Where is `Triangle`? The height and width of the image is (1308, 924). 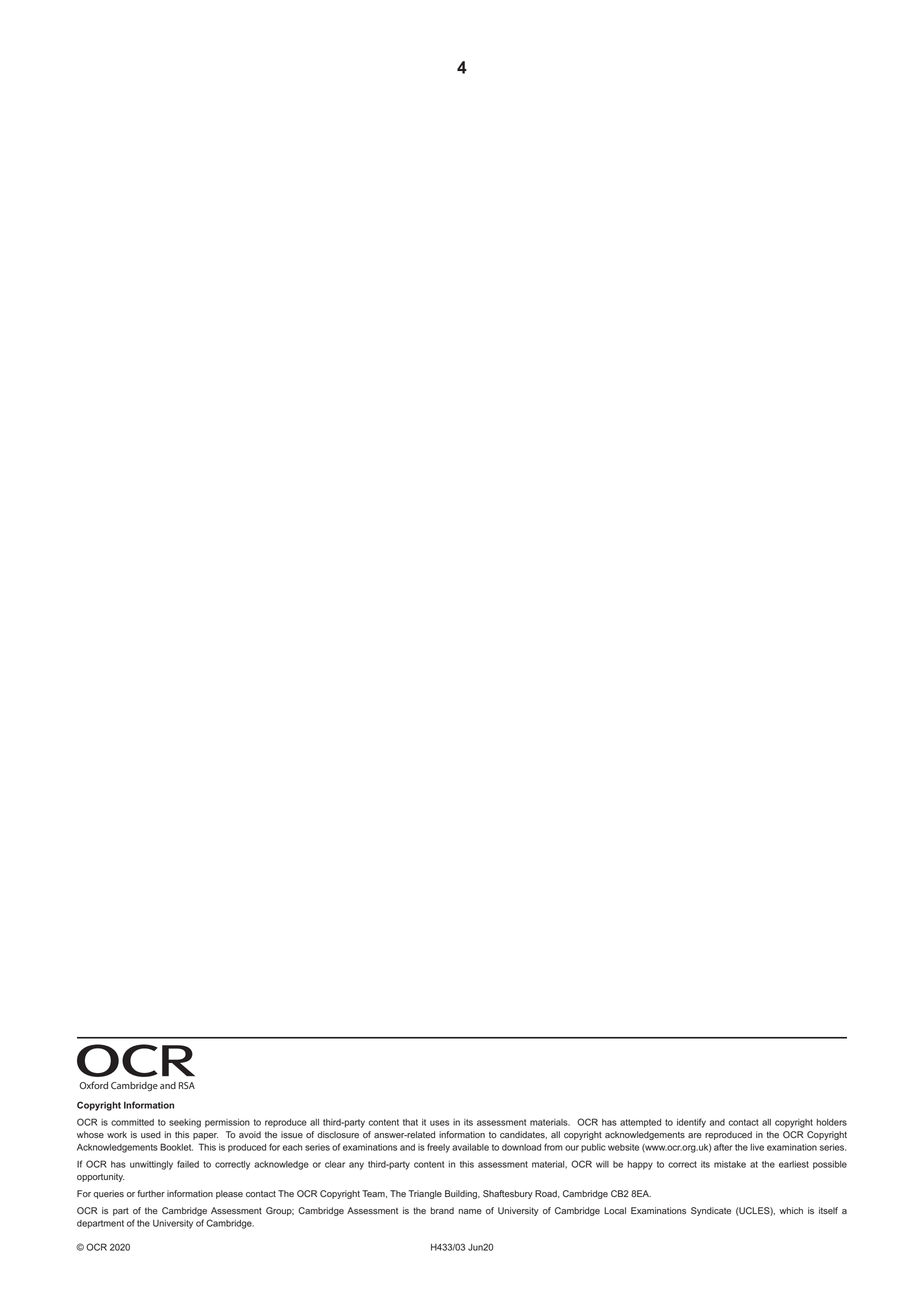
Triangle is located at coordinates (425, 1194).
